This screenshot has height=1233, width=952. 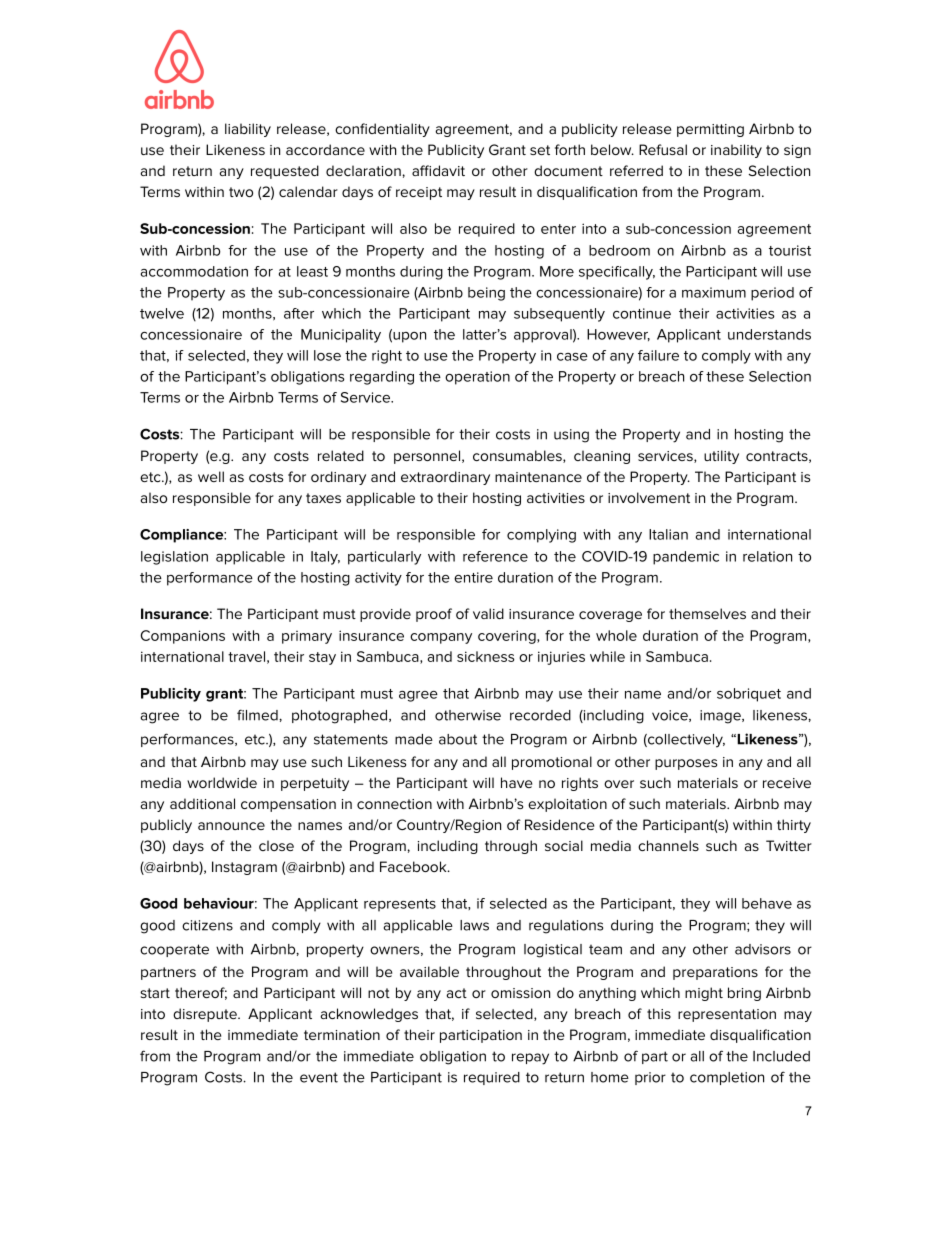 I want to click on disrepute, so click(x=206, y=1015).
